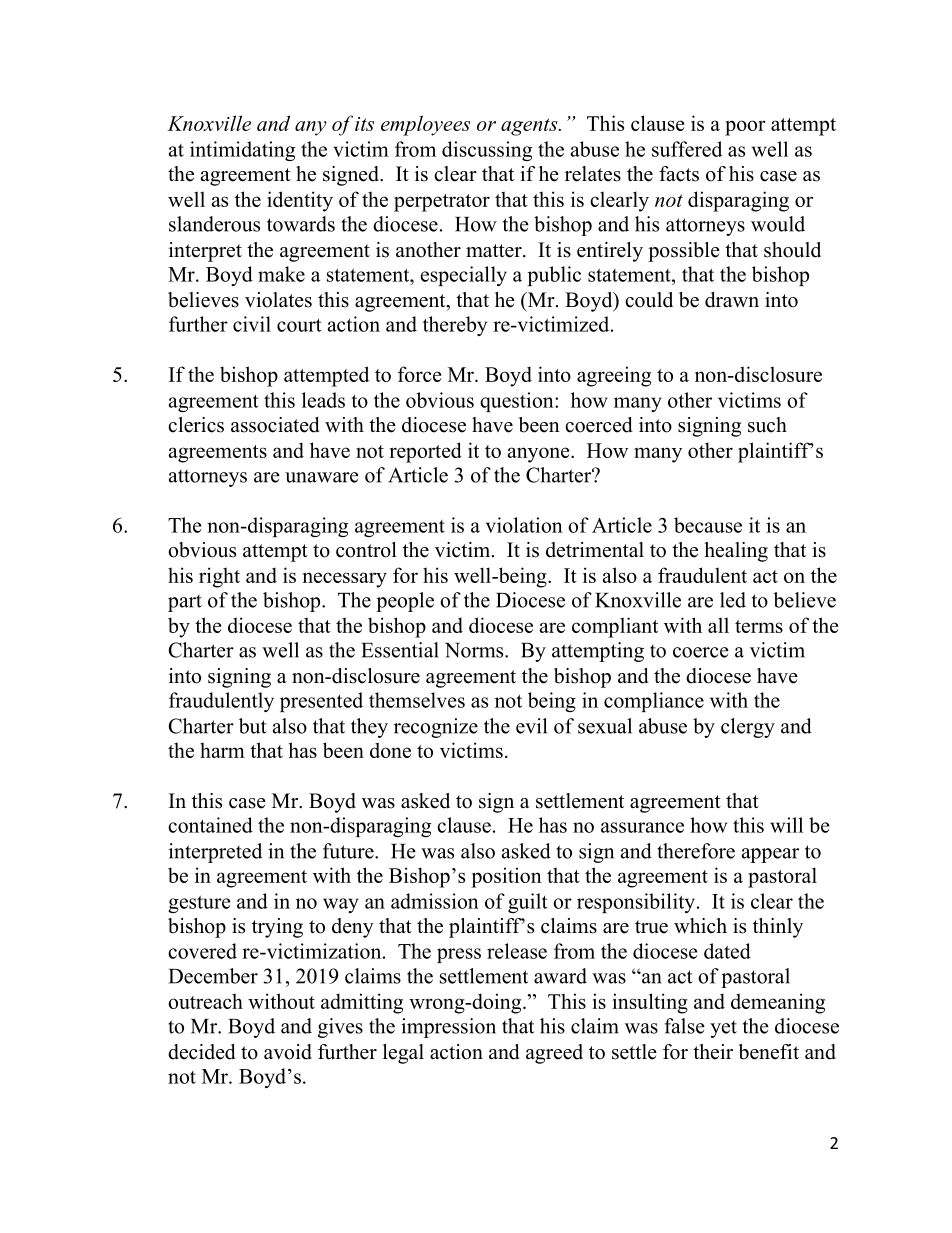 This document has height=1233, width=952. I want to click on suffered, so click(687, 149).
